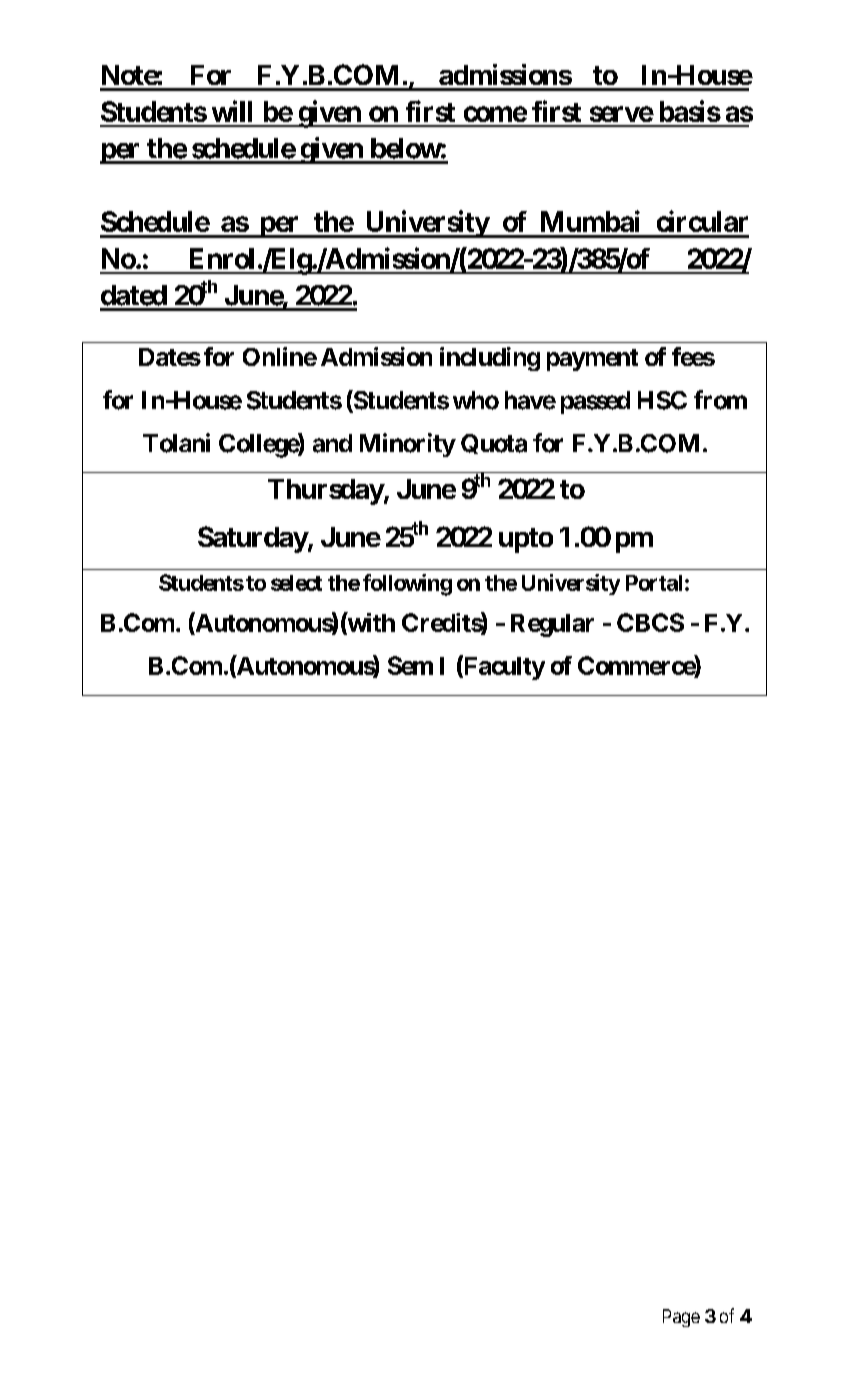 The height and width of the screenshot is (1400, 849). I want to click on and, so click(332, 443).
